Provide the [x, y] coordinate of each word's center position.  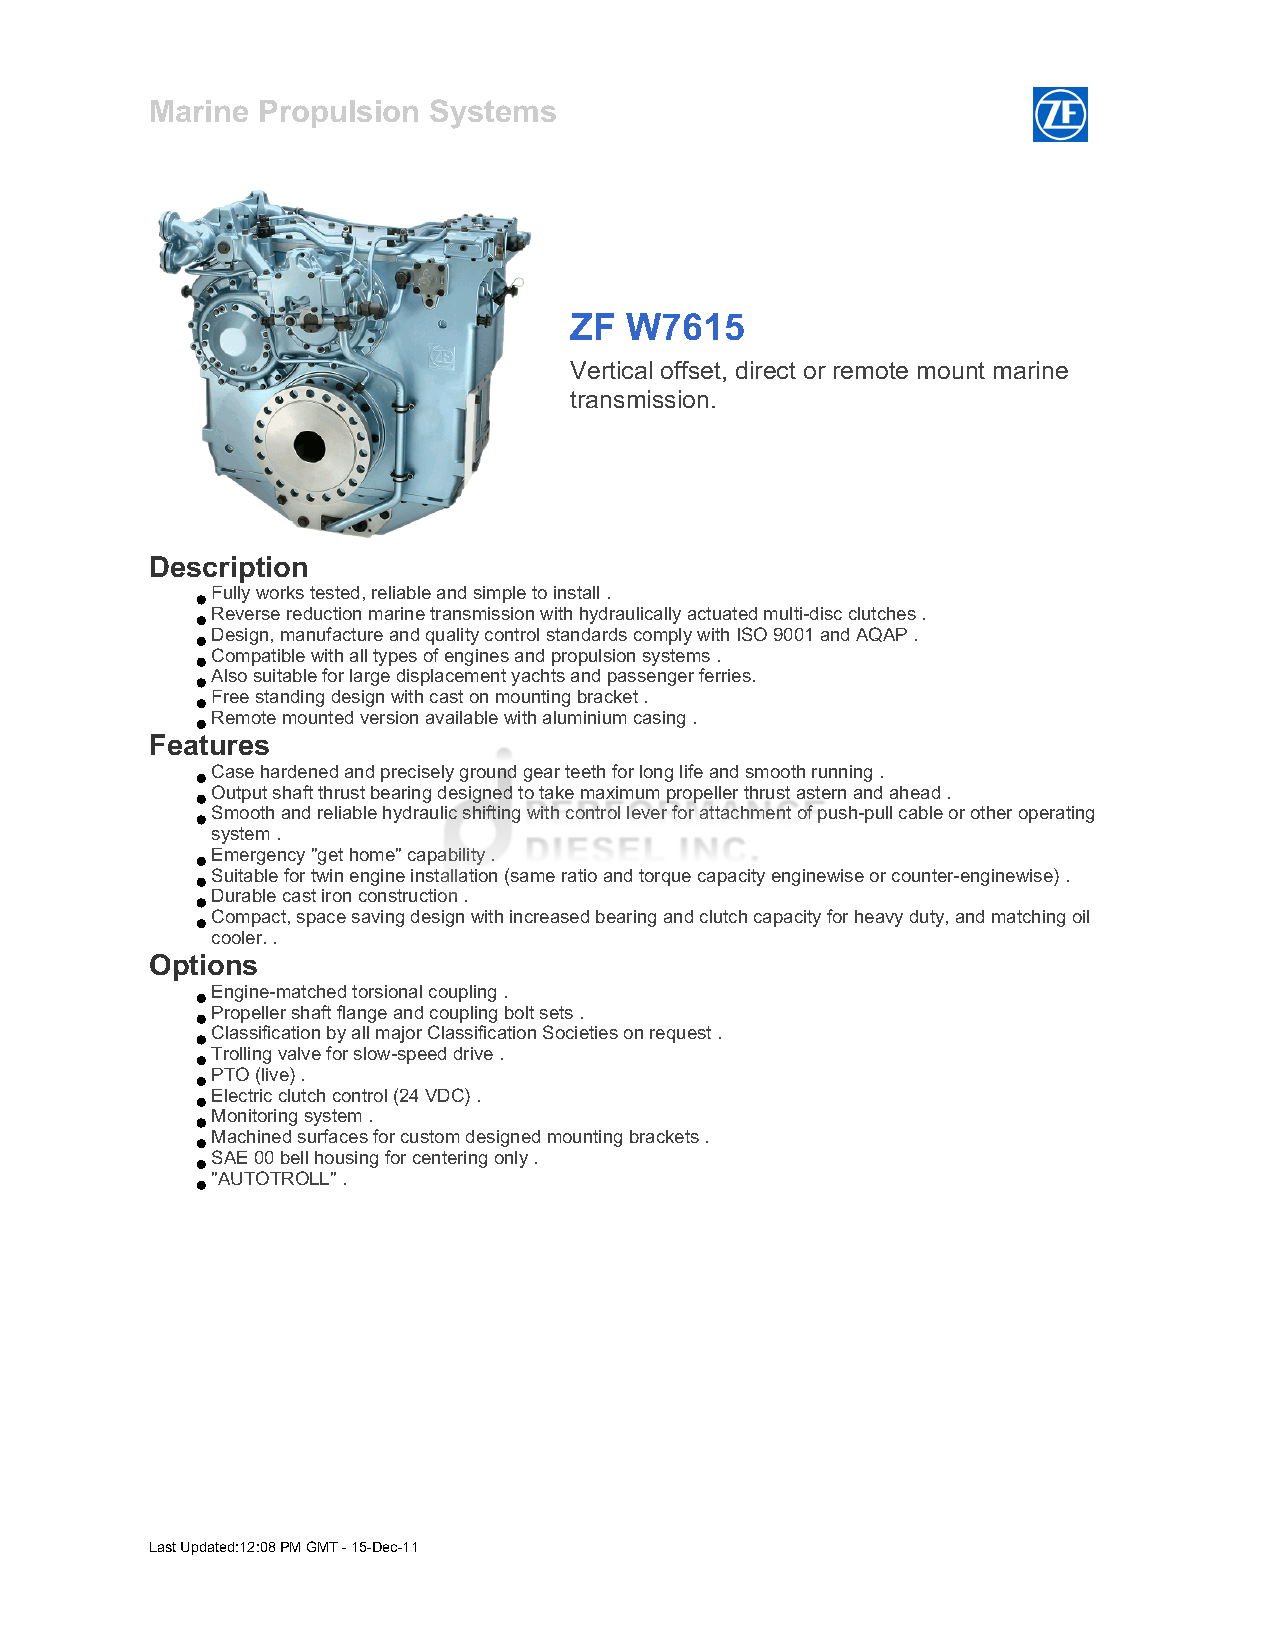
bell [294, 1157]
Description [229, 569]
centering [450, 1159]
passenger [651, 679]
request [680, 1034]
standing [290, 698]
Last [163, 1547]
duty [928, 918]
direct [766, 370]
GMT [322, 1546]
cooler [238, 937]
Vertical [611, 370]
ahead [915, 792]
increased [549, 916]
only [511, 1159]
